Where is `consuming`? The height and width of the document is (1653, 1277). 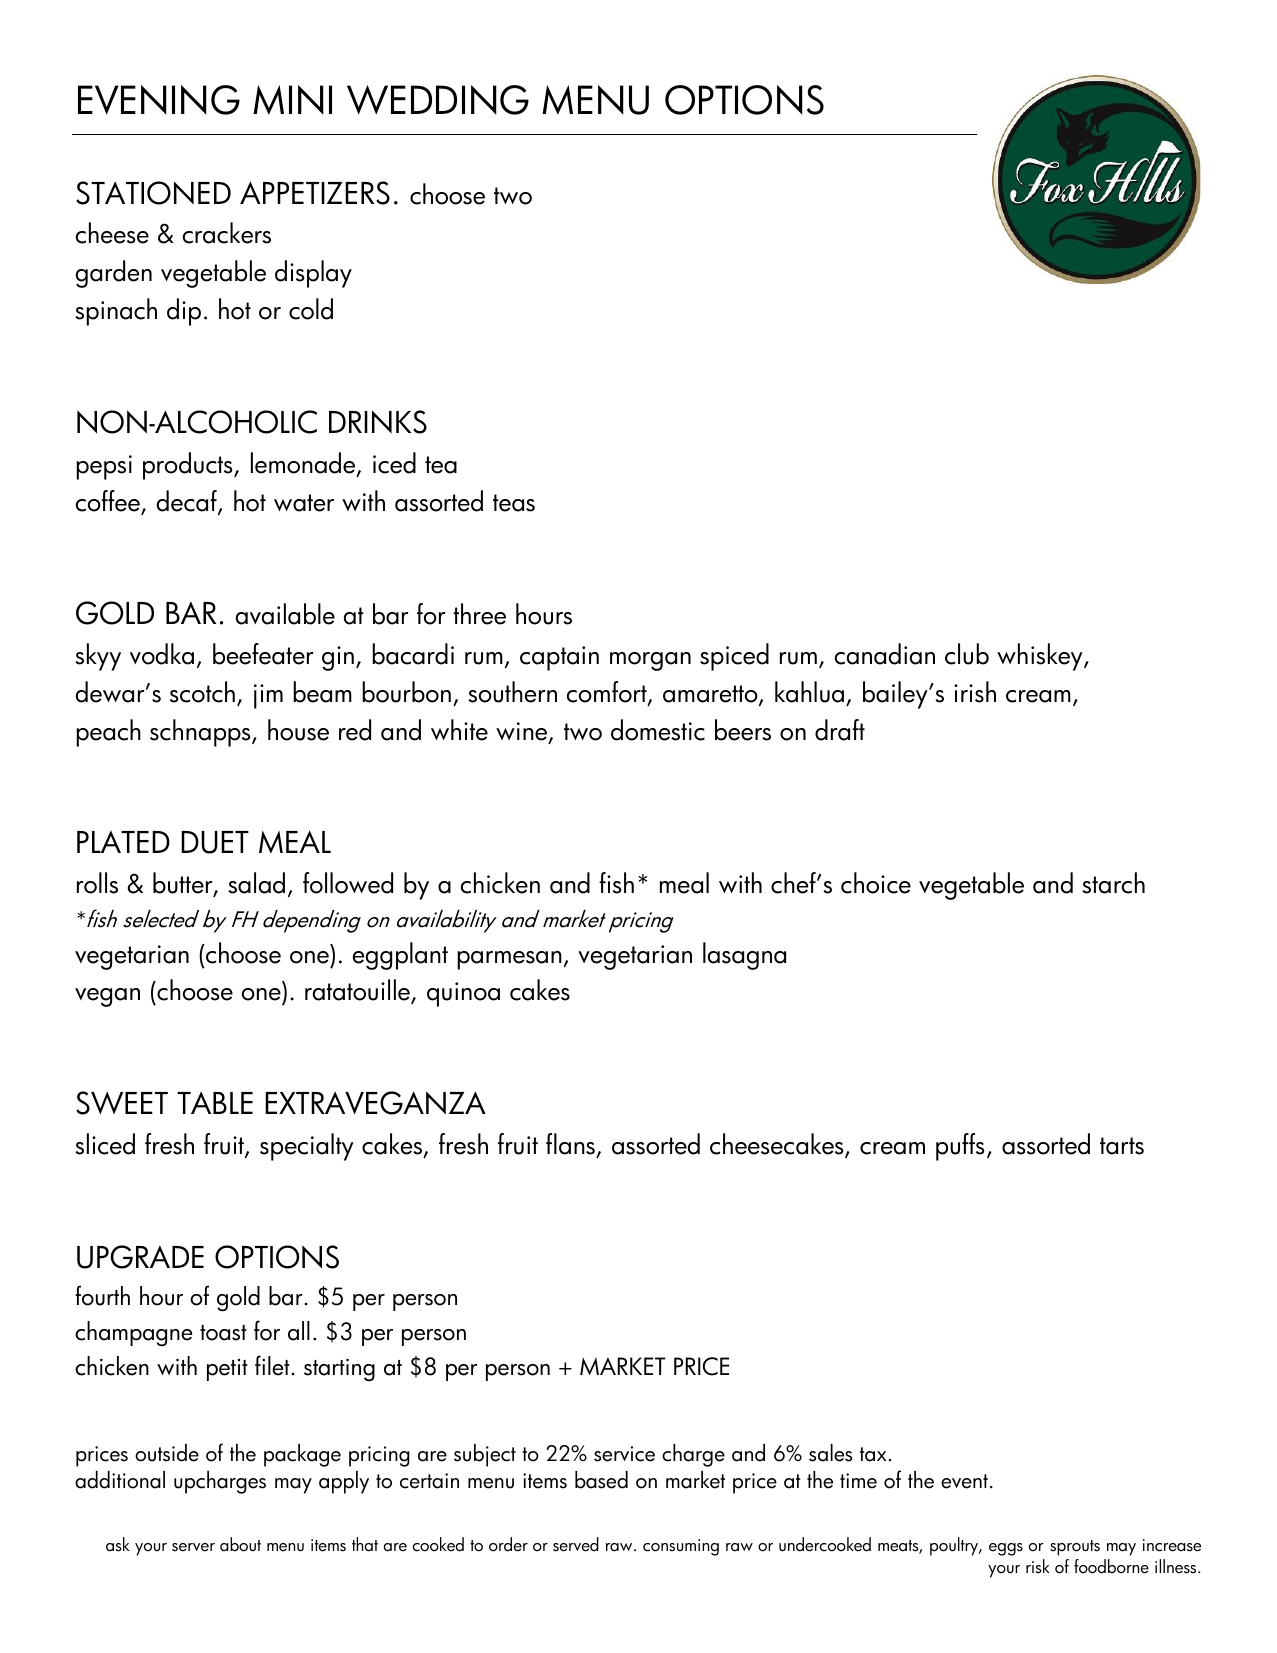
consuming is located at coordinates (681, 1547).
